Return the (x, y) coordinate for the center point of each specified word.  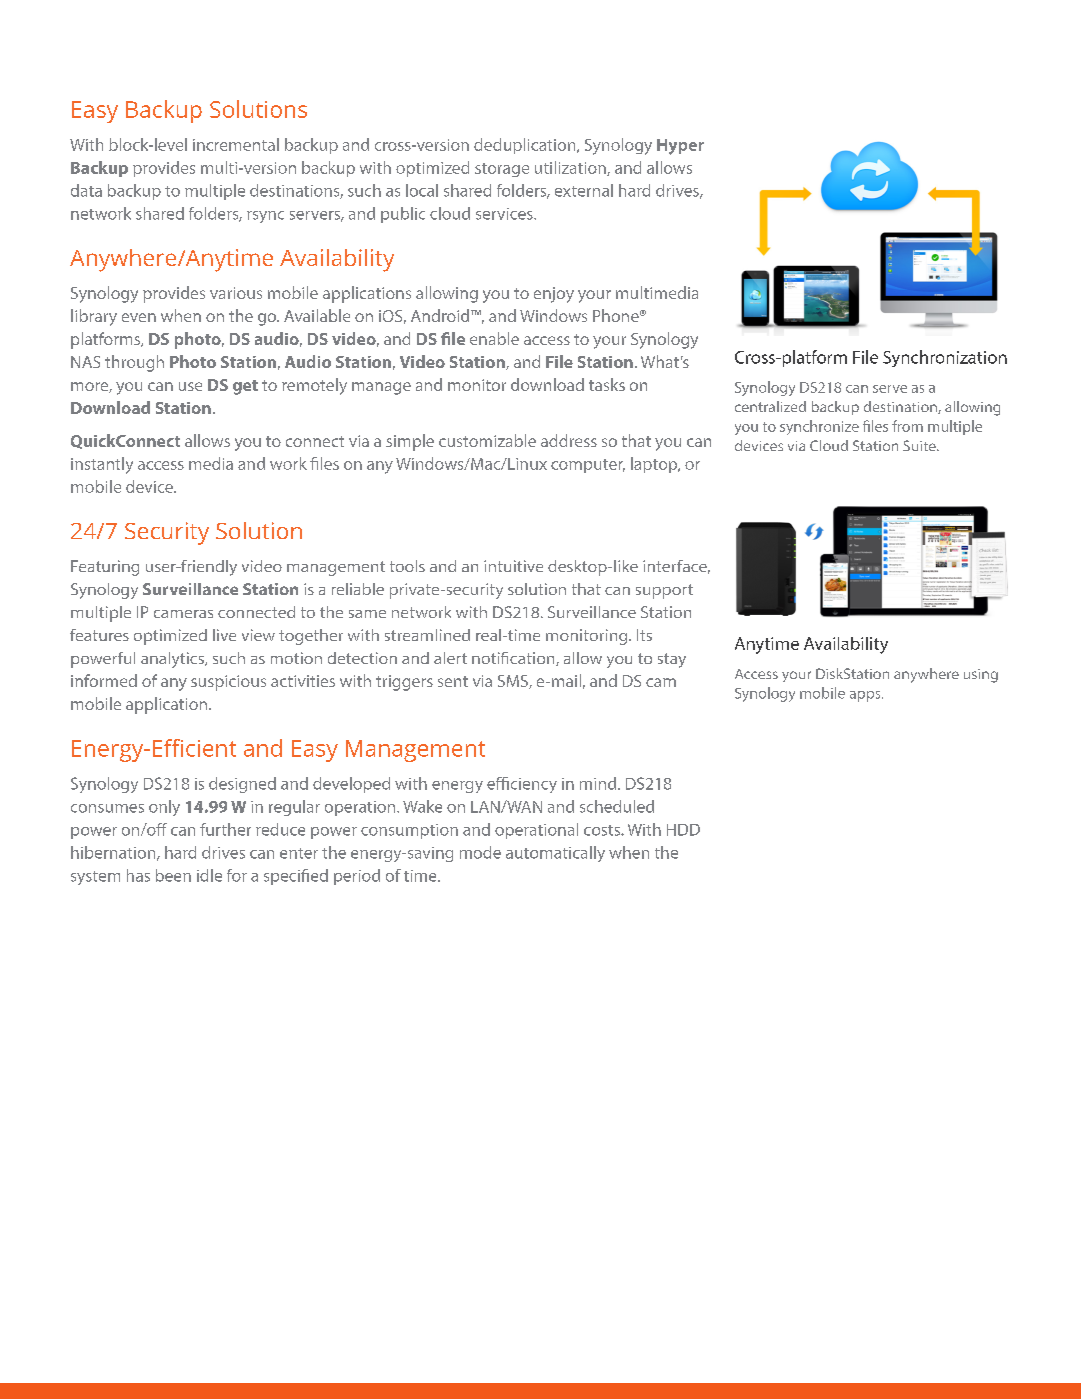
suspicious (228, 683)
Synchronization (945, 358)
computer (588, 466)
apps (866, 696)
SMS (514, 682)
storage (502, 170)
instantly (102, 465)
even (139, 317)
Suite (920, 445)
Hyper (680, 147)
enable (494, 338)
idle (209, 875)
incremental (236, 144)
